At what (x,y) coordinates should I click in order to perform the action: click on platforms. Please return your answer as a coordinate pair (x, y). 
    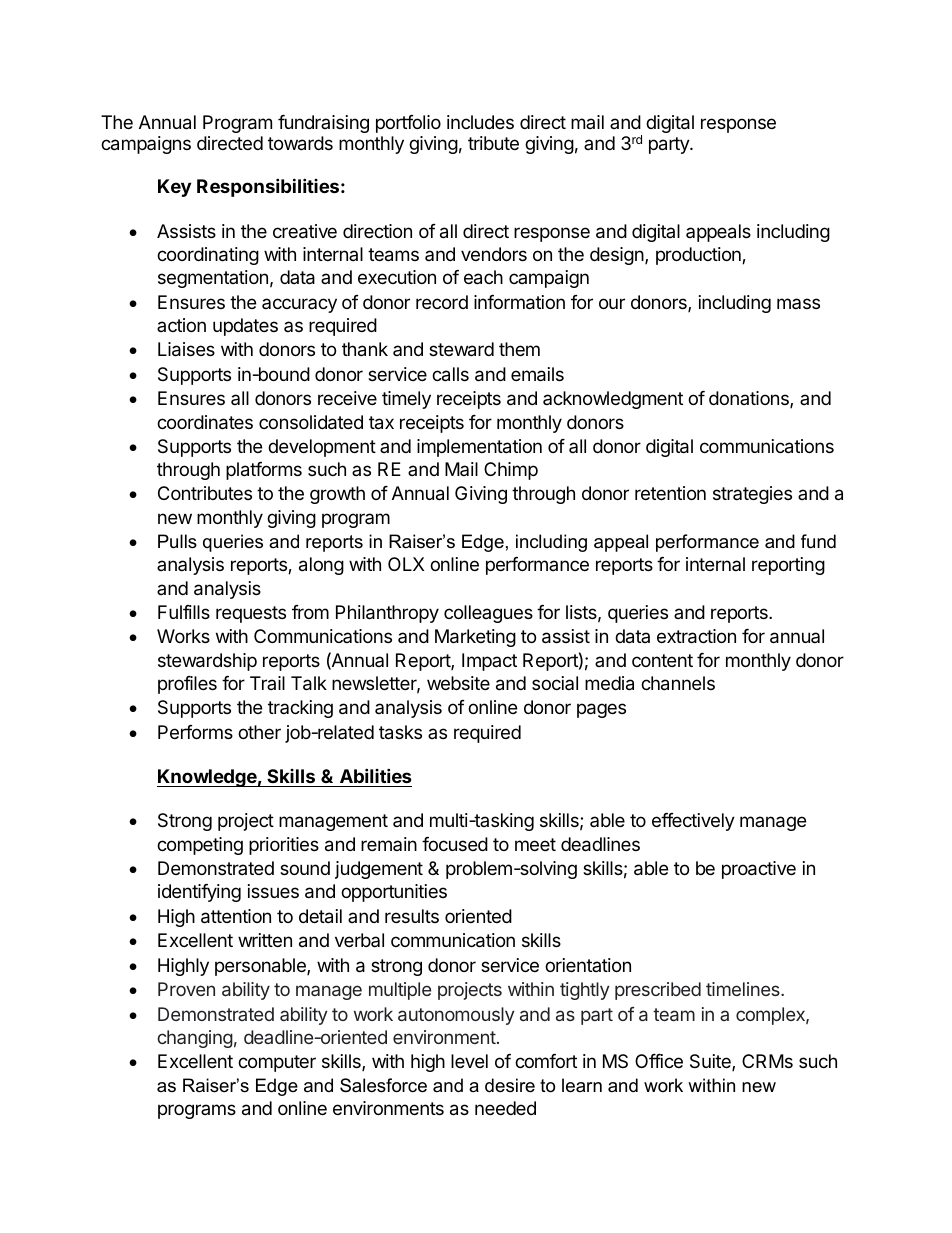
    Looking at the image, I should click on (264, 471).
